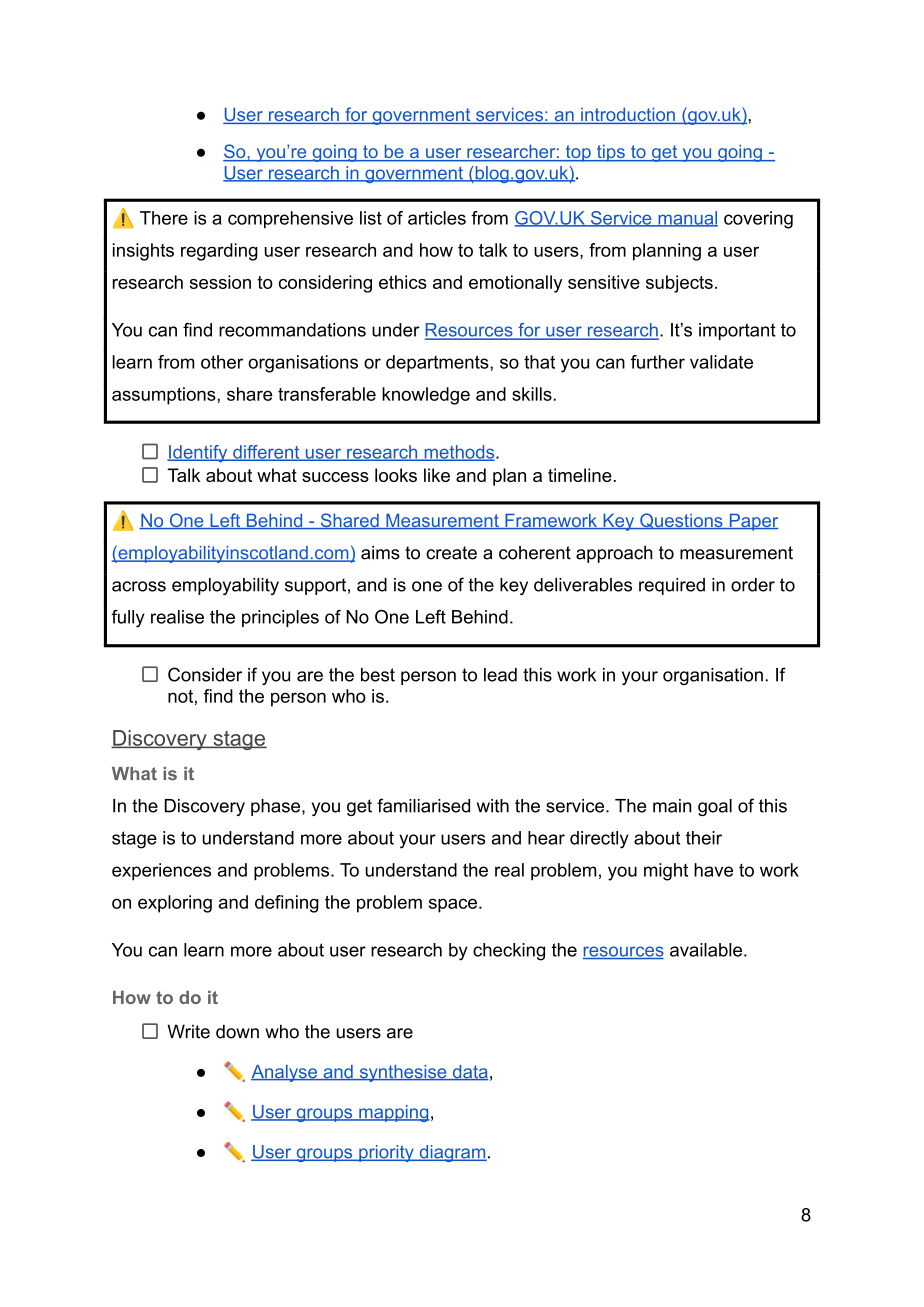 Image resolution: width=924 pixels, height=1307 pixels. What do you see at coordinates (628, 115) in the document?
I see `introduction` at bounding box center [628, 115].
